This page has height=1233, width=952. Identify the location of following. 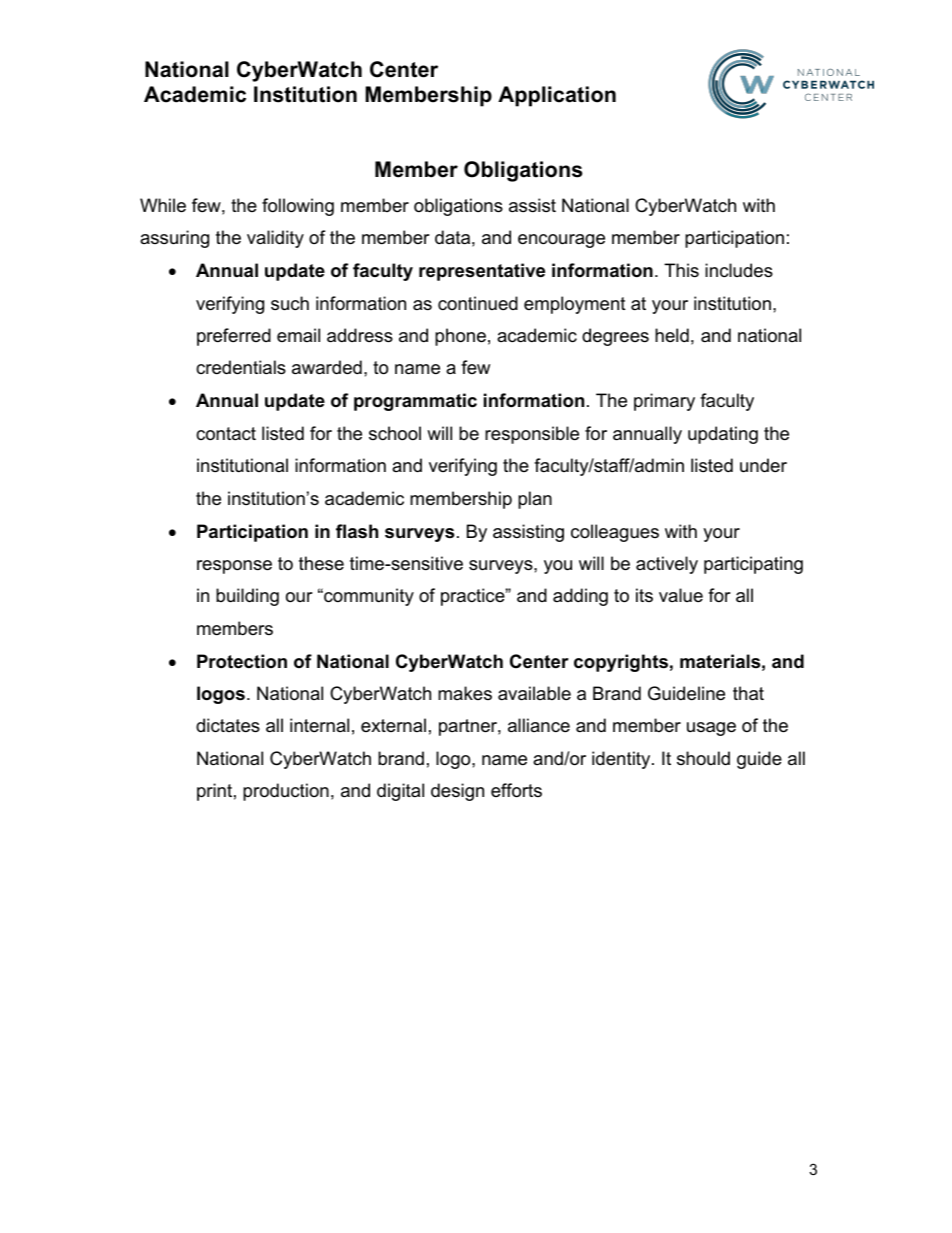
(298, 207).
